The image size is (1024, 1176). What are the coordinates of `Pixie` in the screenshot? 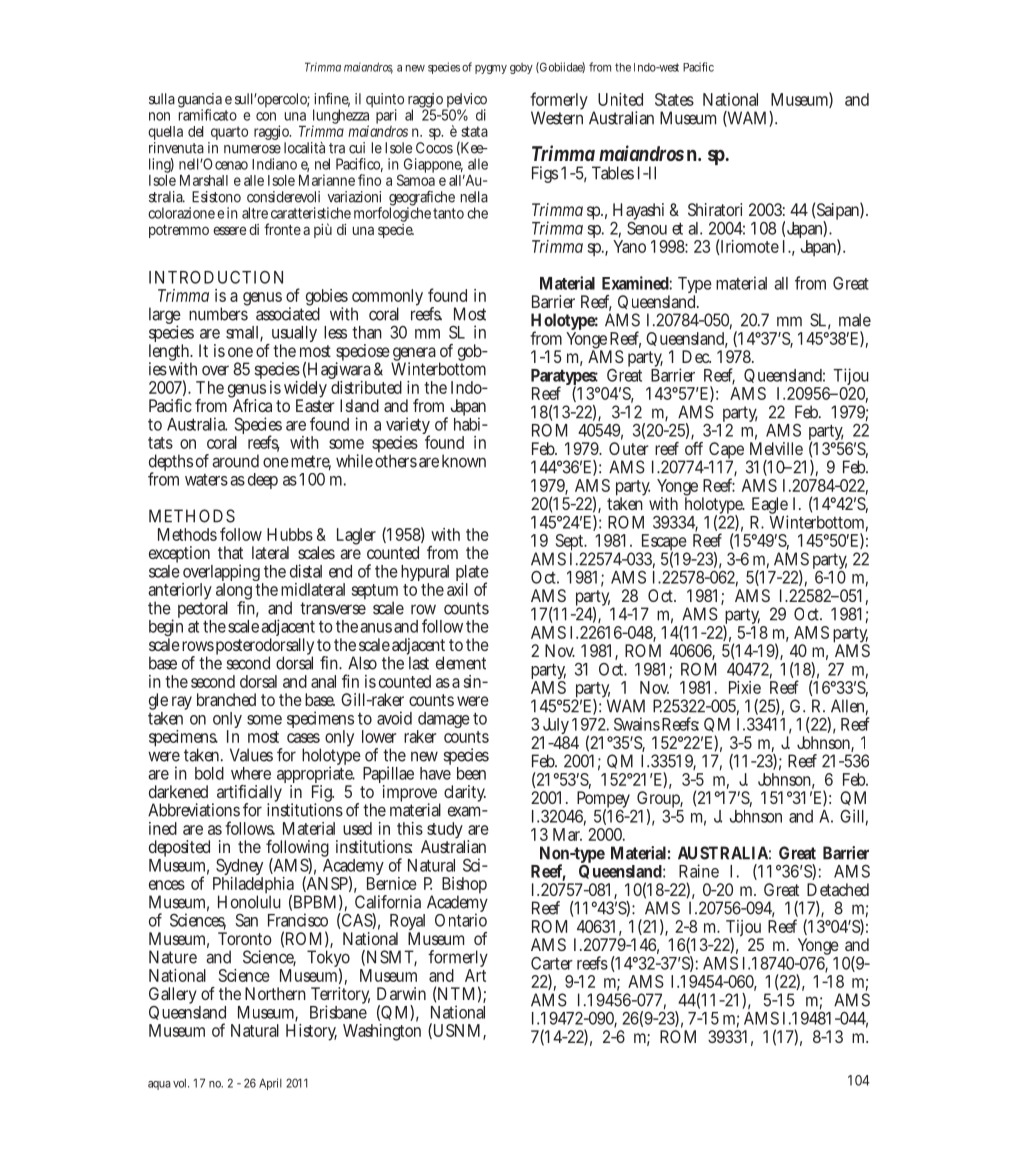 It's located at (745, 687).
